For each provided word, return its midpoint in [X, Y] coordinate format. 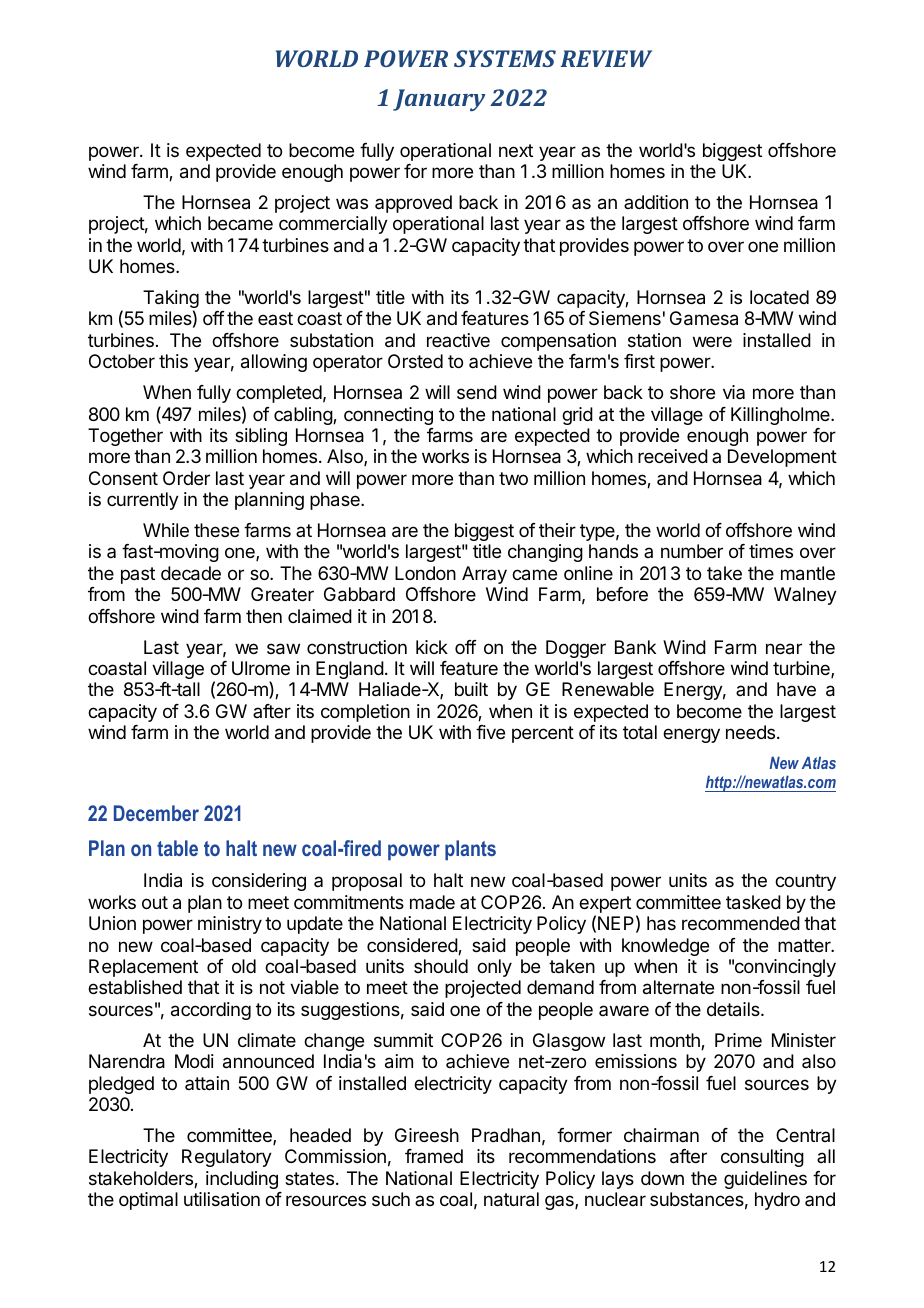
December [156, 813]
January [439, 100]
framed [434, 1156]
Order [186, 478]
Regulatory [227, 1158]
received [673, 456]
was [352, 203]
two [513, 478]
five [490, 732]
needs [752, 732]
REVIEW [606, 58]
